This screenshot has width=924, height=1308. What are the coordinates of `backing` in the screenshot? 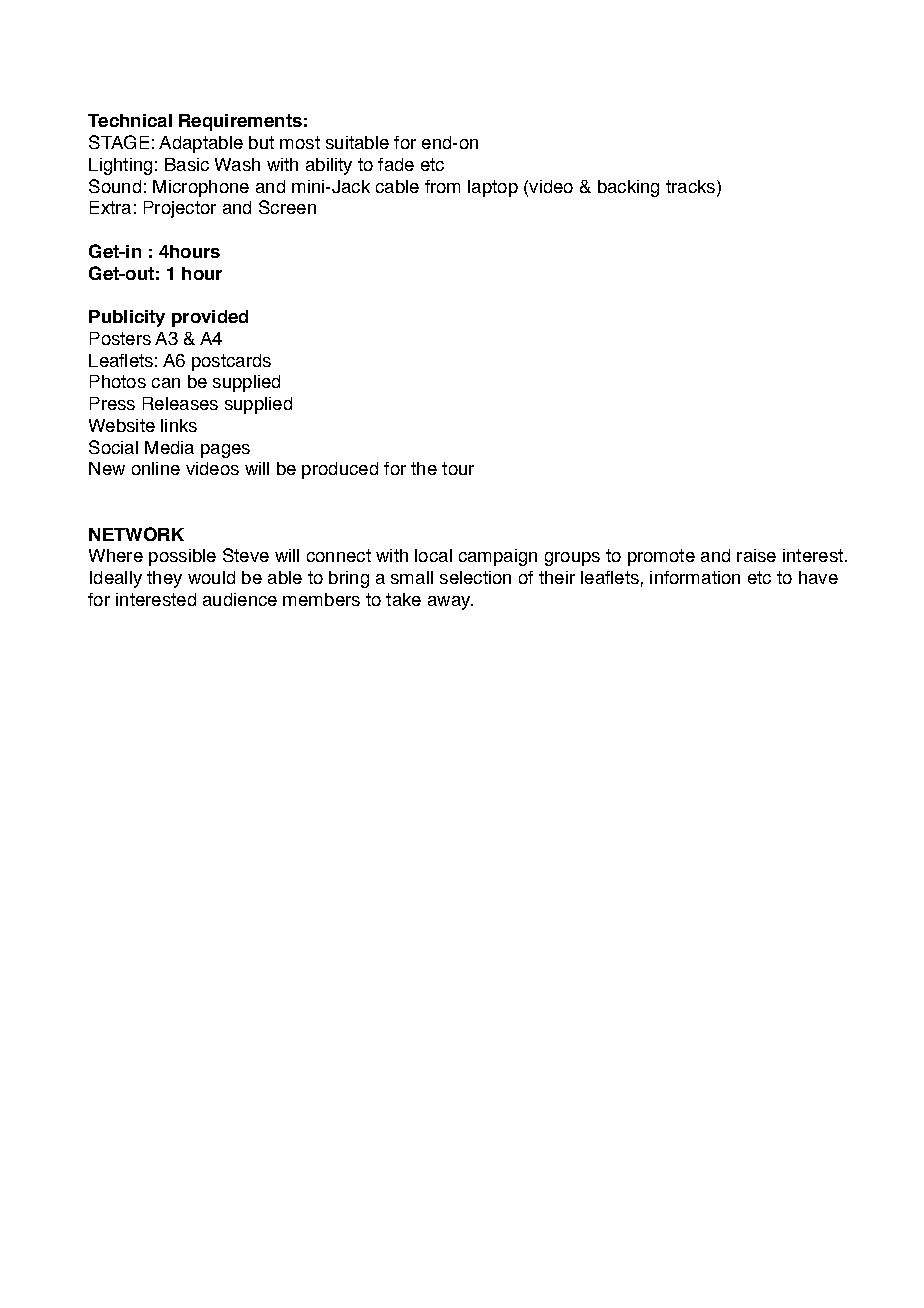 It's located at (628, 188).
